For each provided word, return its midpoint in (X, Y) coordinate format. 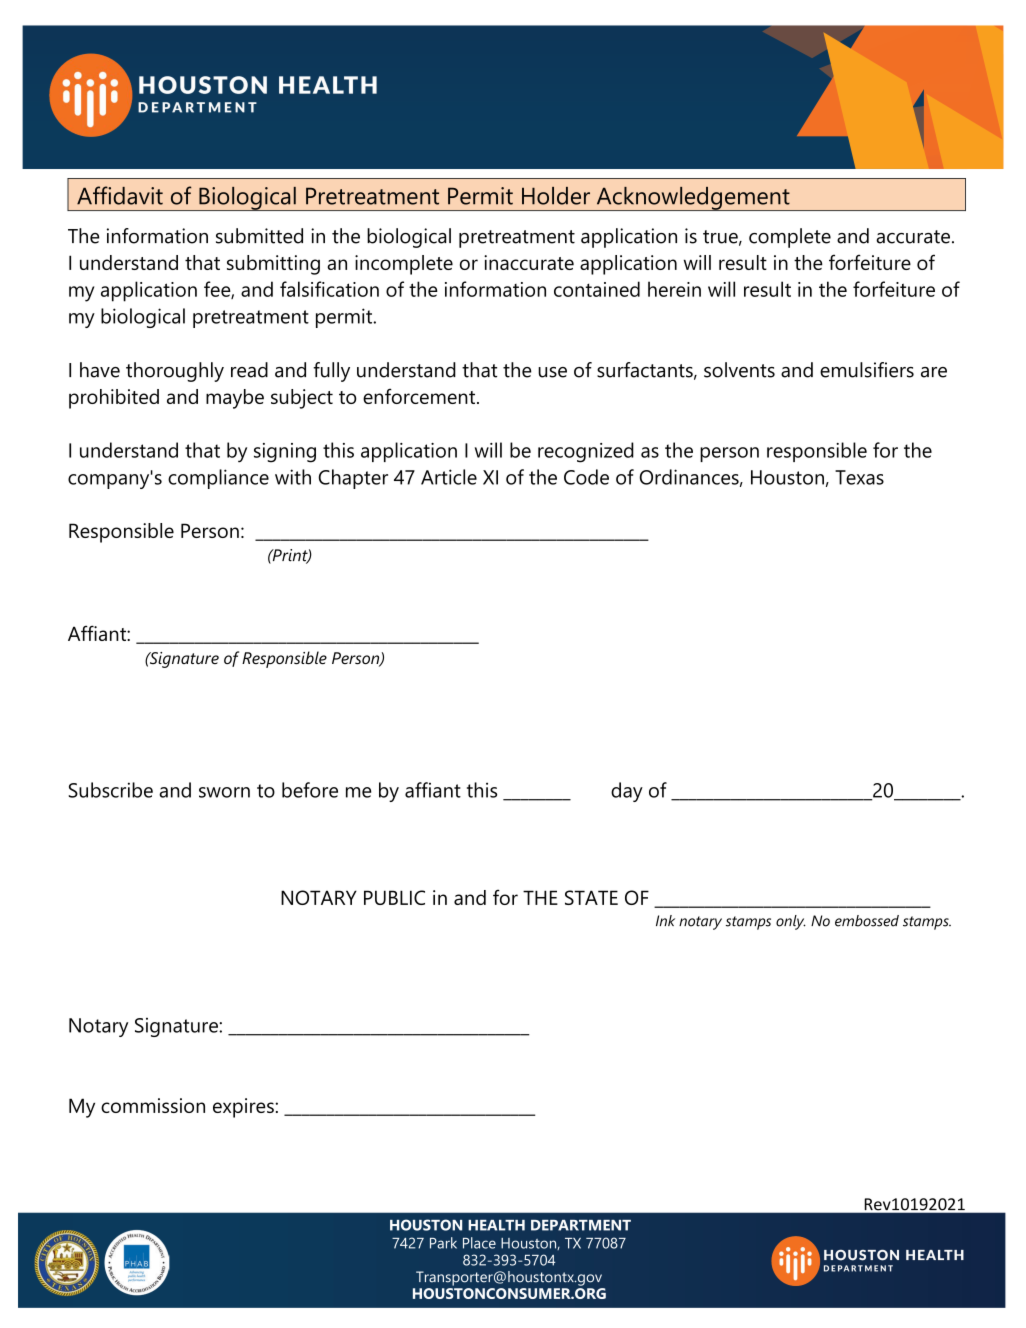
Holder (556, 196)
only (791, 922)
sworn (224, 792)
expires (244, 1108)
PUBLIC (394, 897)
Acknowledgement (693, 198)
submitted (259, 236)
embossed (867, 921)
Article (449, 477)
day (627, 792)
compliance (218, 479)
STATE (591, 897)
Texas (859, 477)
